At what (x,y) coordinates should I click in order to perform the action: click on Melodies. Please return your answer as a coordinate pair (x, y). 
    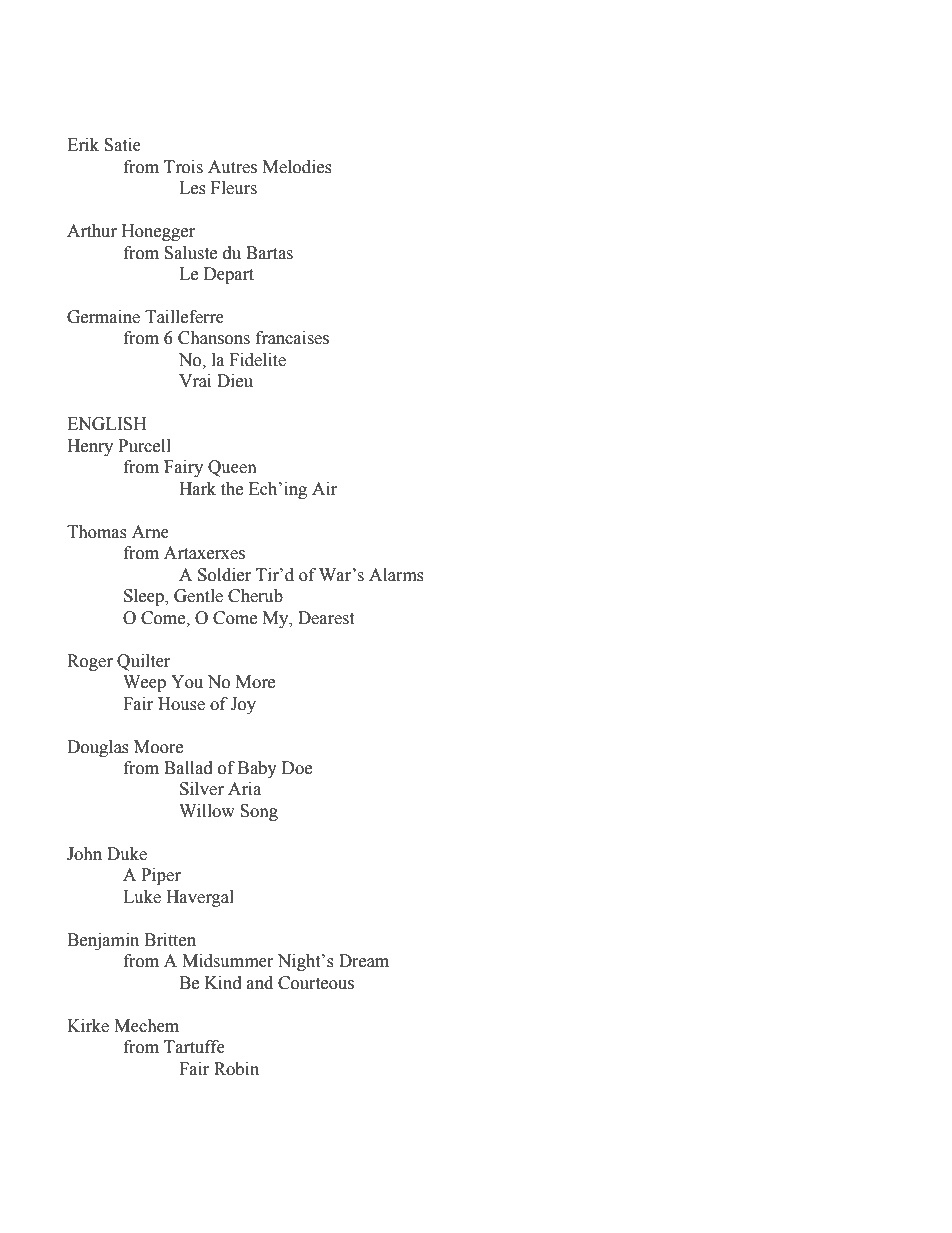
    Looking at the image, I should click on (297, 167).
